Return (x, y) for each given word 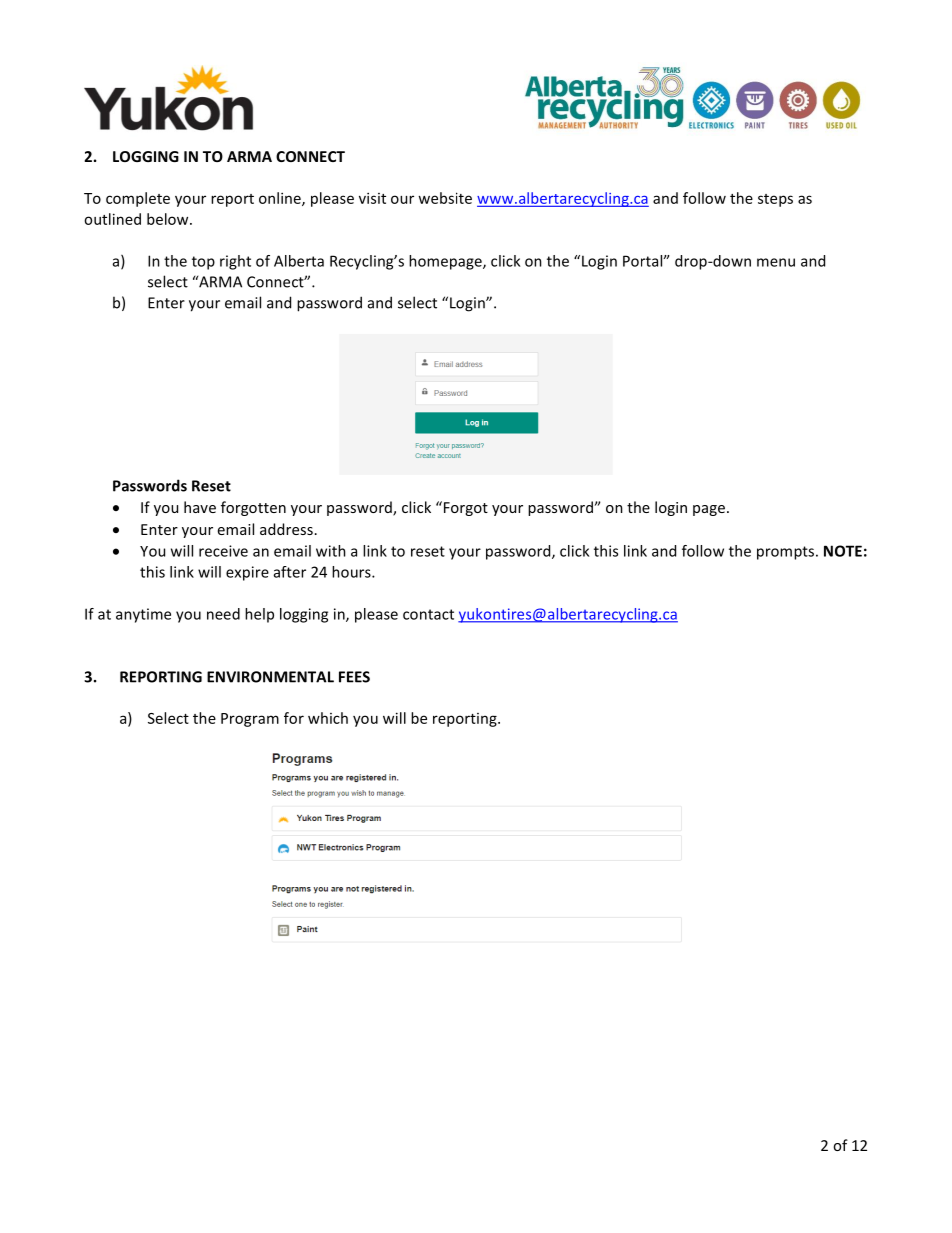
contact (428, 614)
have (200, 507)
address (286, 529)
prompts (785, 553)
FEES (354, 677)
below (169, 219)
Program (250, 720)
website (445, 198)
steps (775, 200)
